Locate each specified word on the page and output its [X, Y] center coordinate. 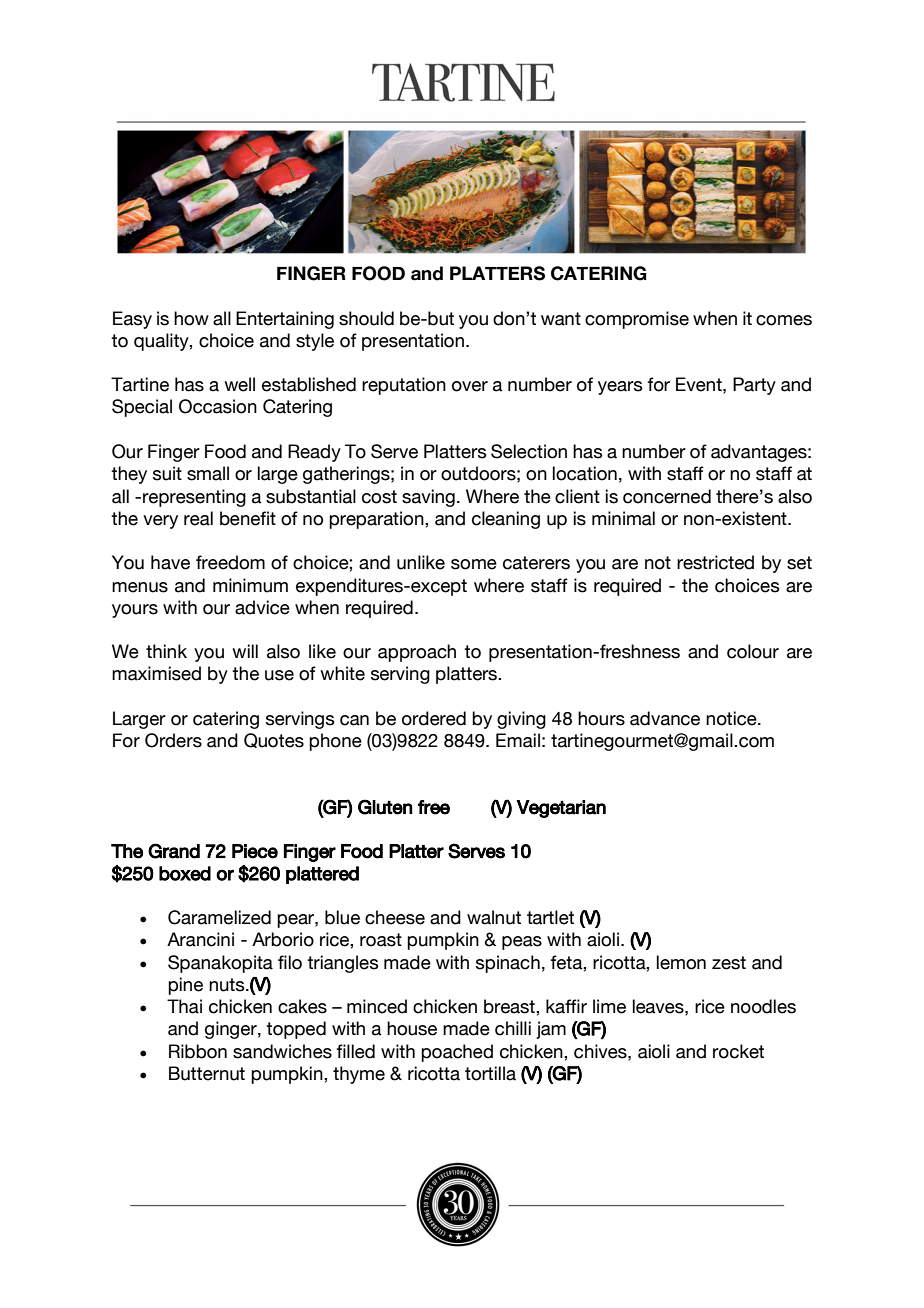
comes [784, 320]
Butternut [207, 1073]
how [191, 318]
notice [732, 718]
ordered [434, 718]
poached [457, 1053]
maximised [156, 673]
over [470, 386]
